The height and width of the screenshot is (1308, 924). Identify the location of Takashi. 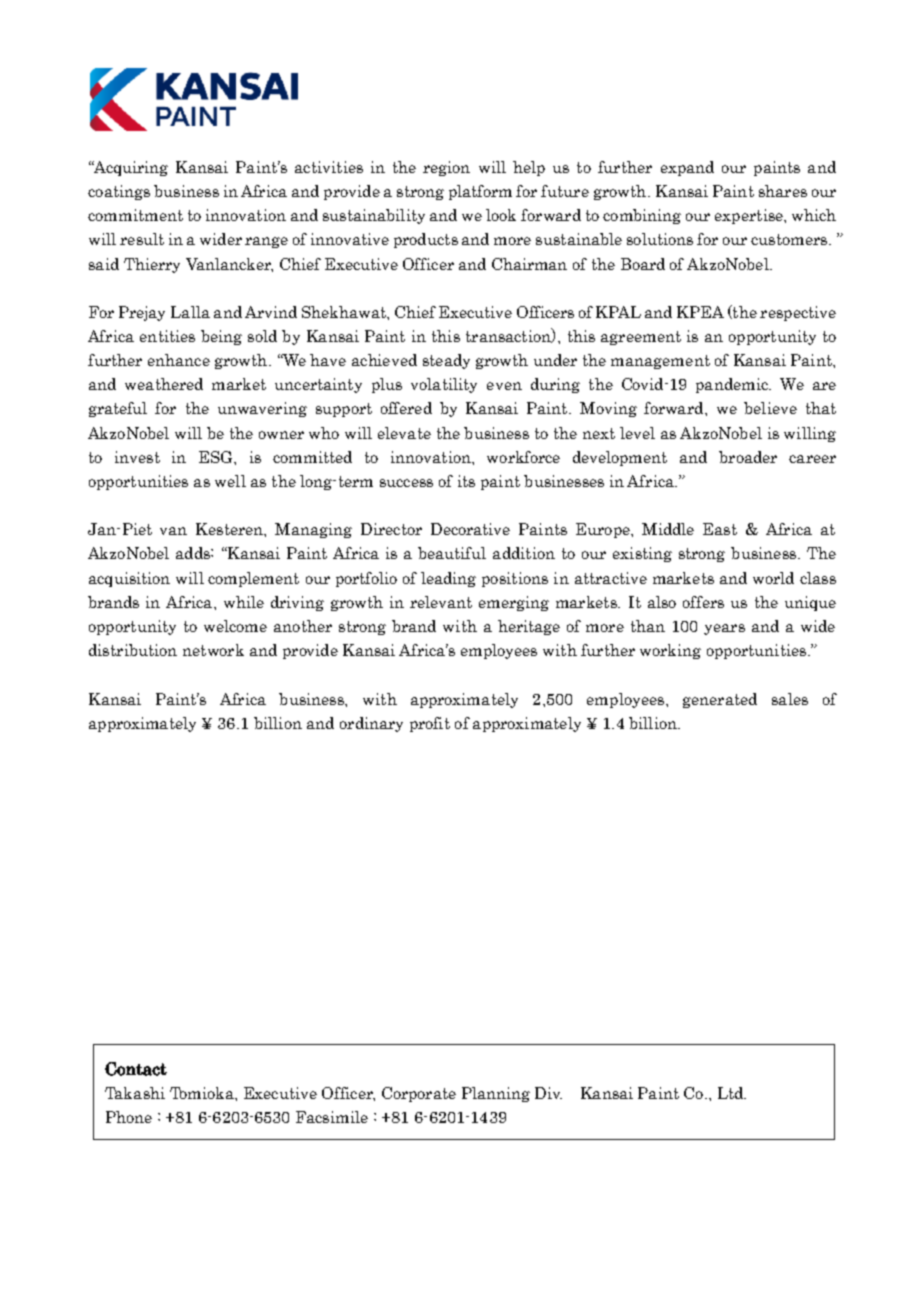
(135, 1093).
